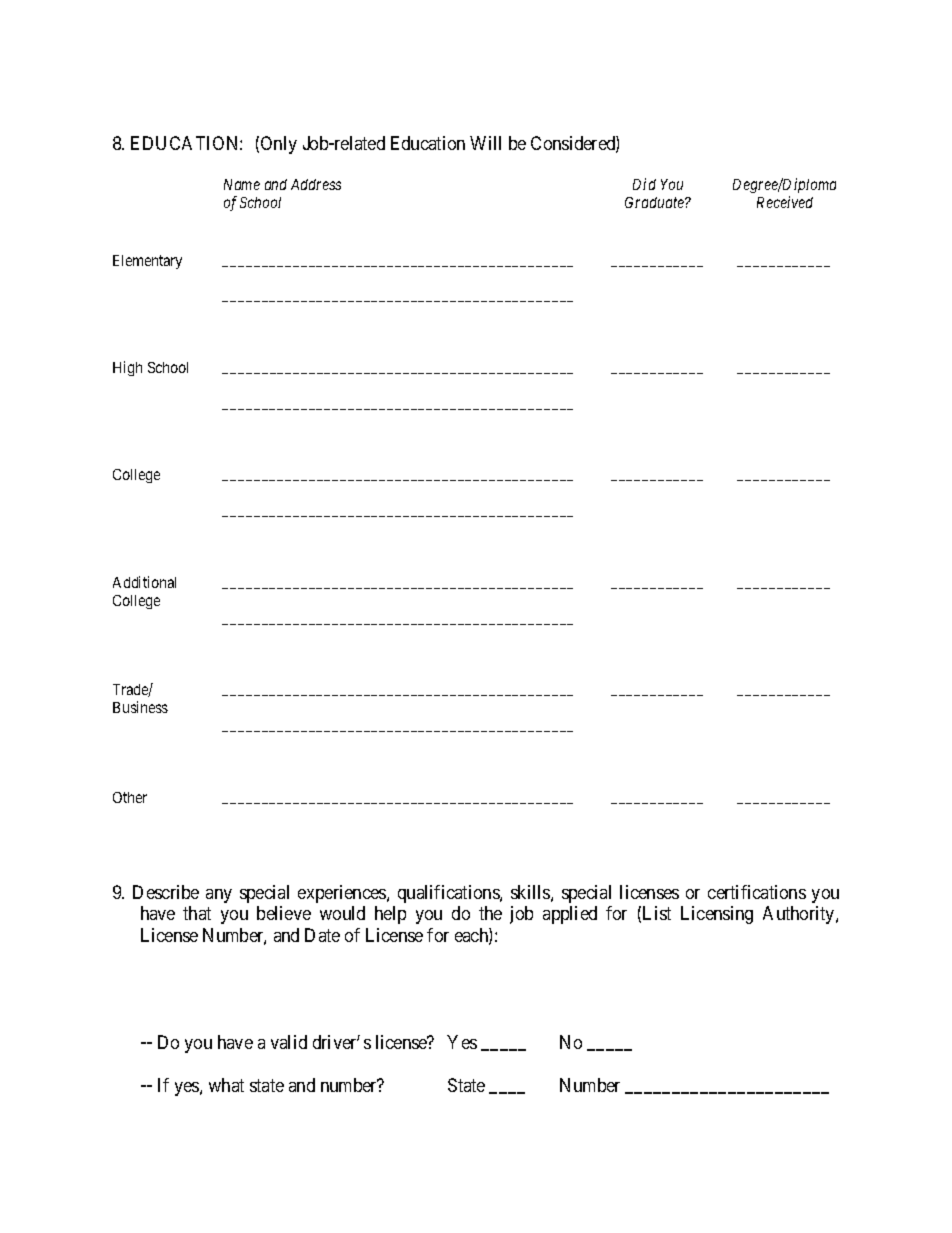 This document has width=952, height=1233. Describe the element at coordinates (144, 582) in the document. I see `Additional` at that location.
